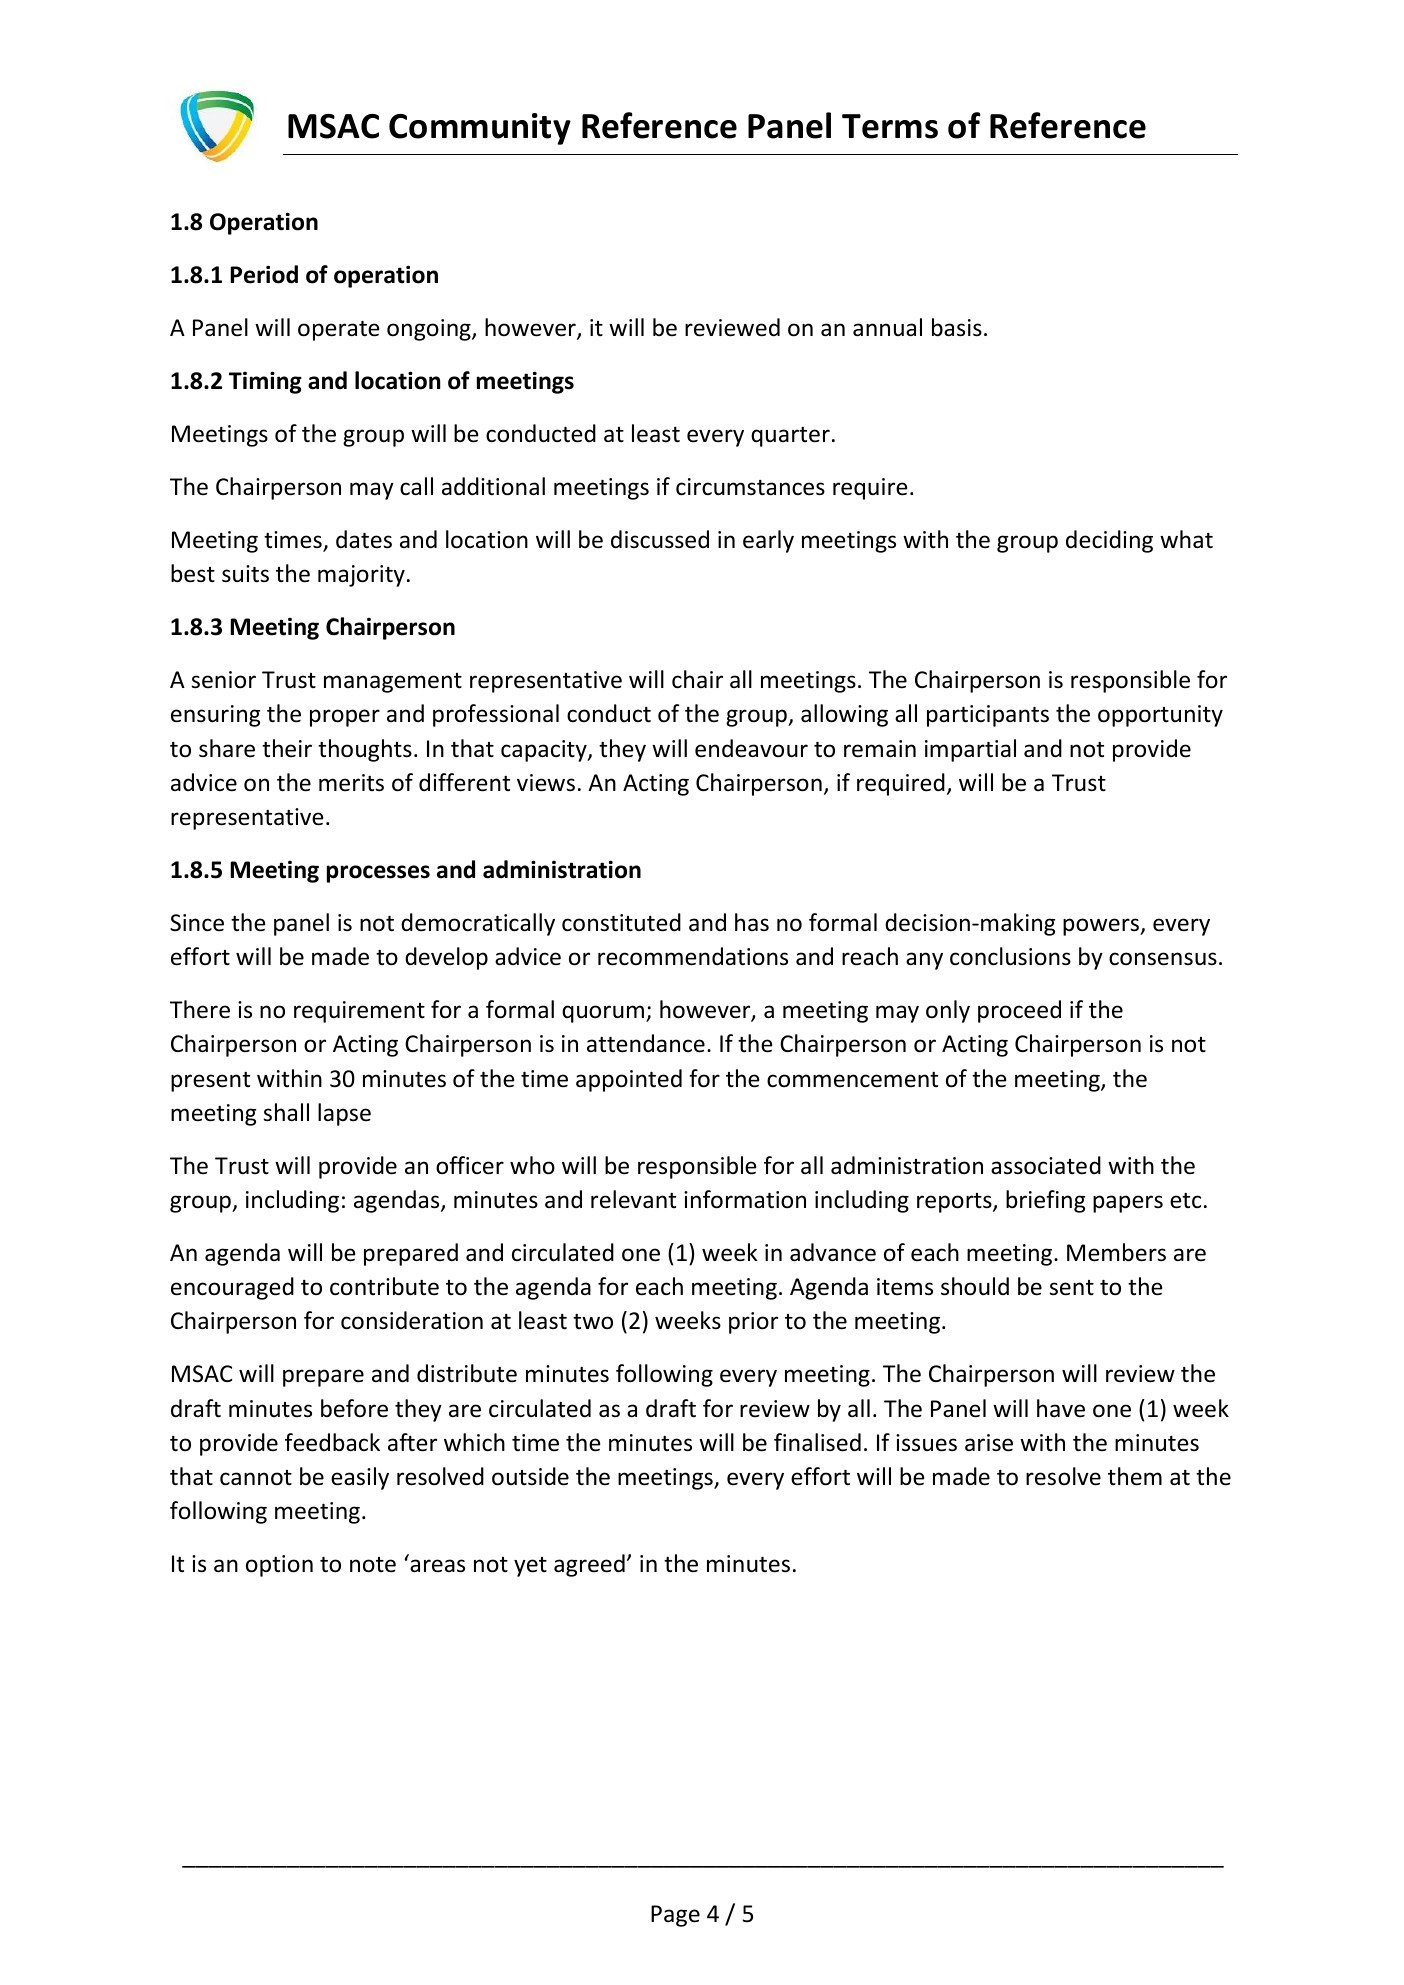 The height and width of the image is (1985, 1404). Describe the element at coordinates (675, 1916) in the image. I see `Page` at that location.
